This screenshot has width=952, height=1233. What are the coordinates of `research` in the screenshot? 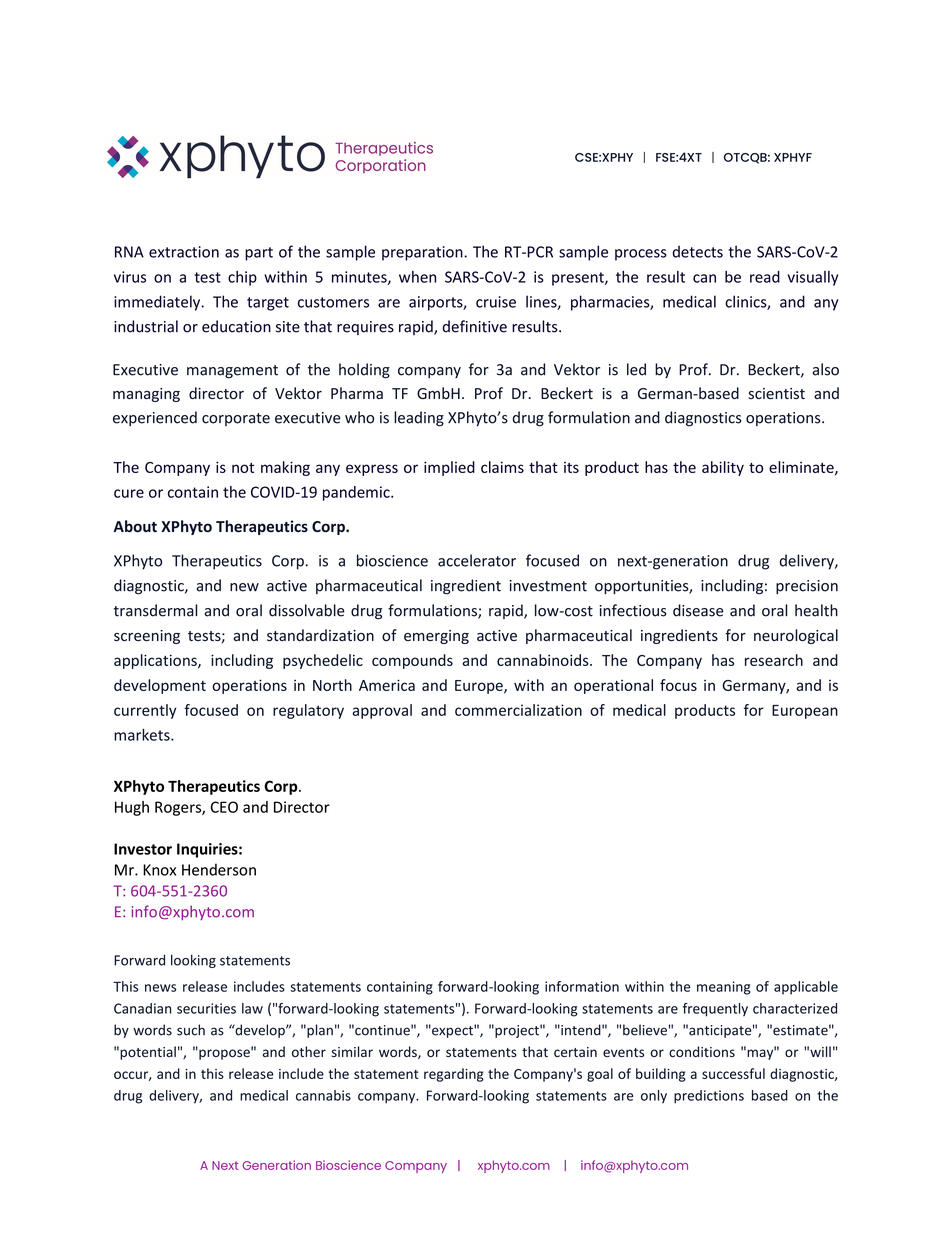 It's located at (774, 660).
